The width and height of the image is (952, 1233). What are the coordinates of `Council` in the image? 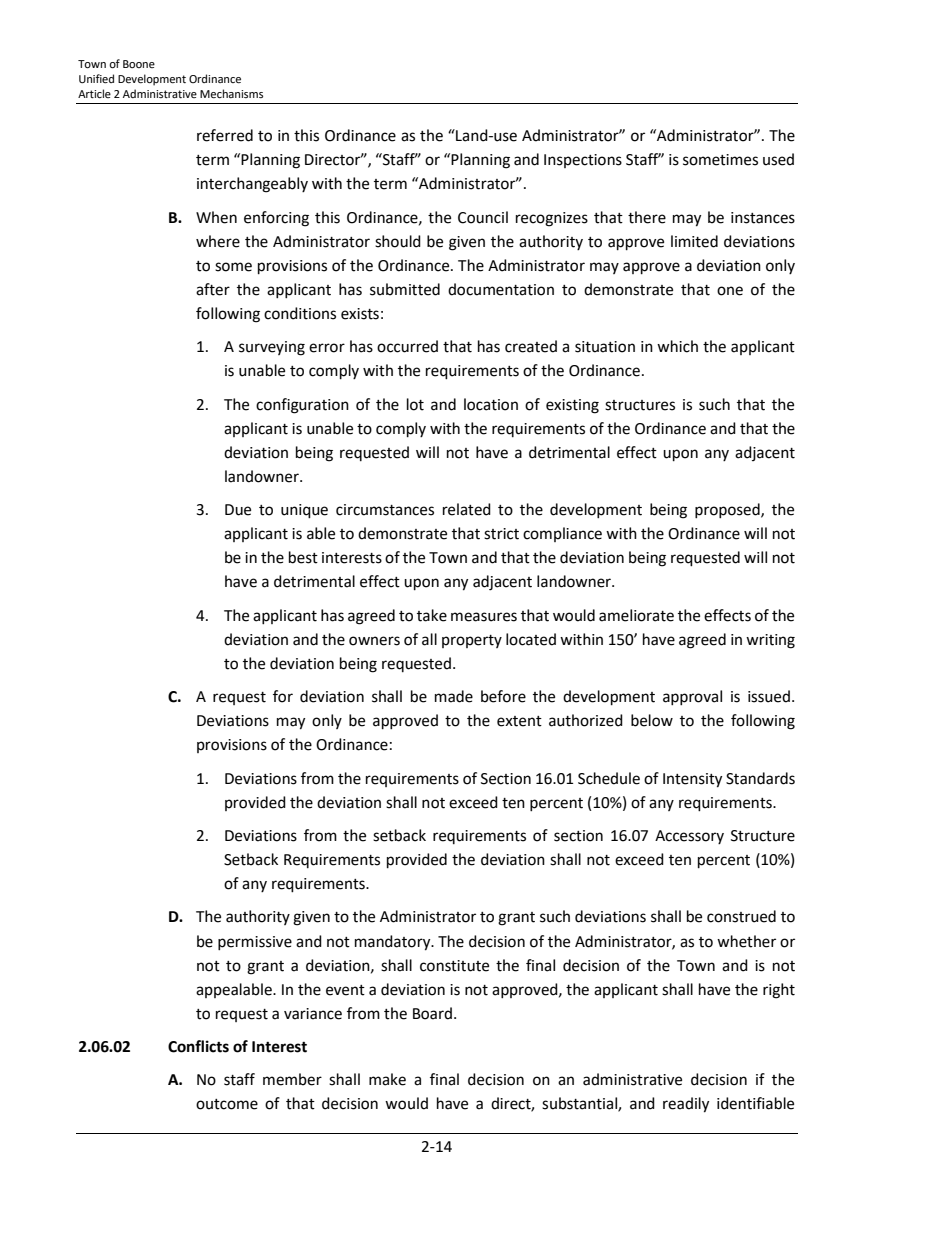 It's located at (483, 217).
